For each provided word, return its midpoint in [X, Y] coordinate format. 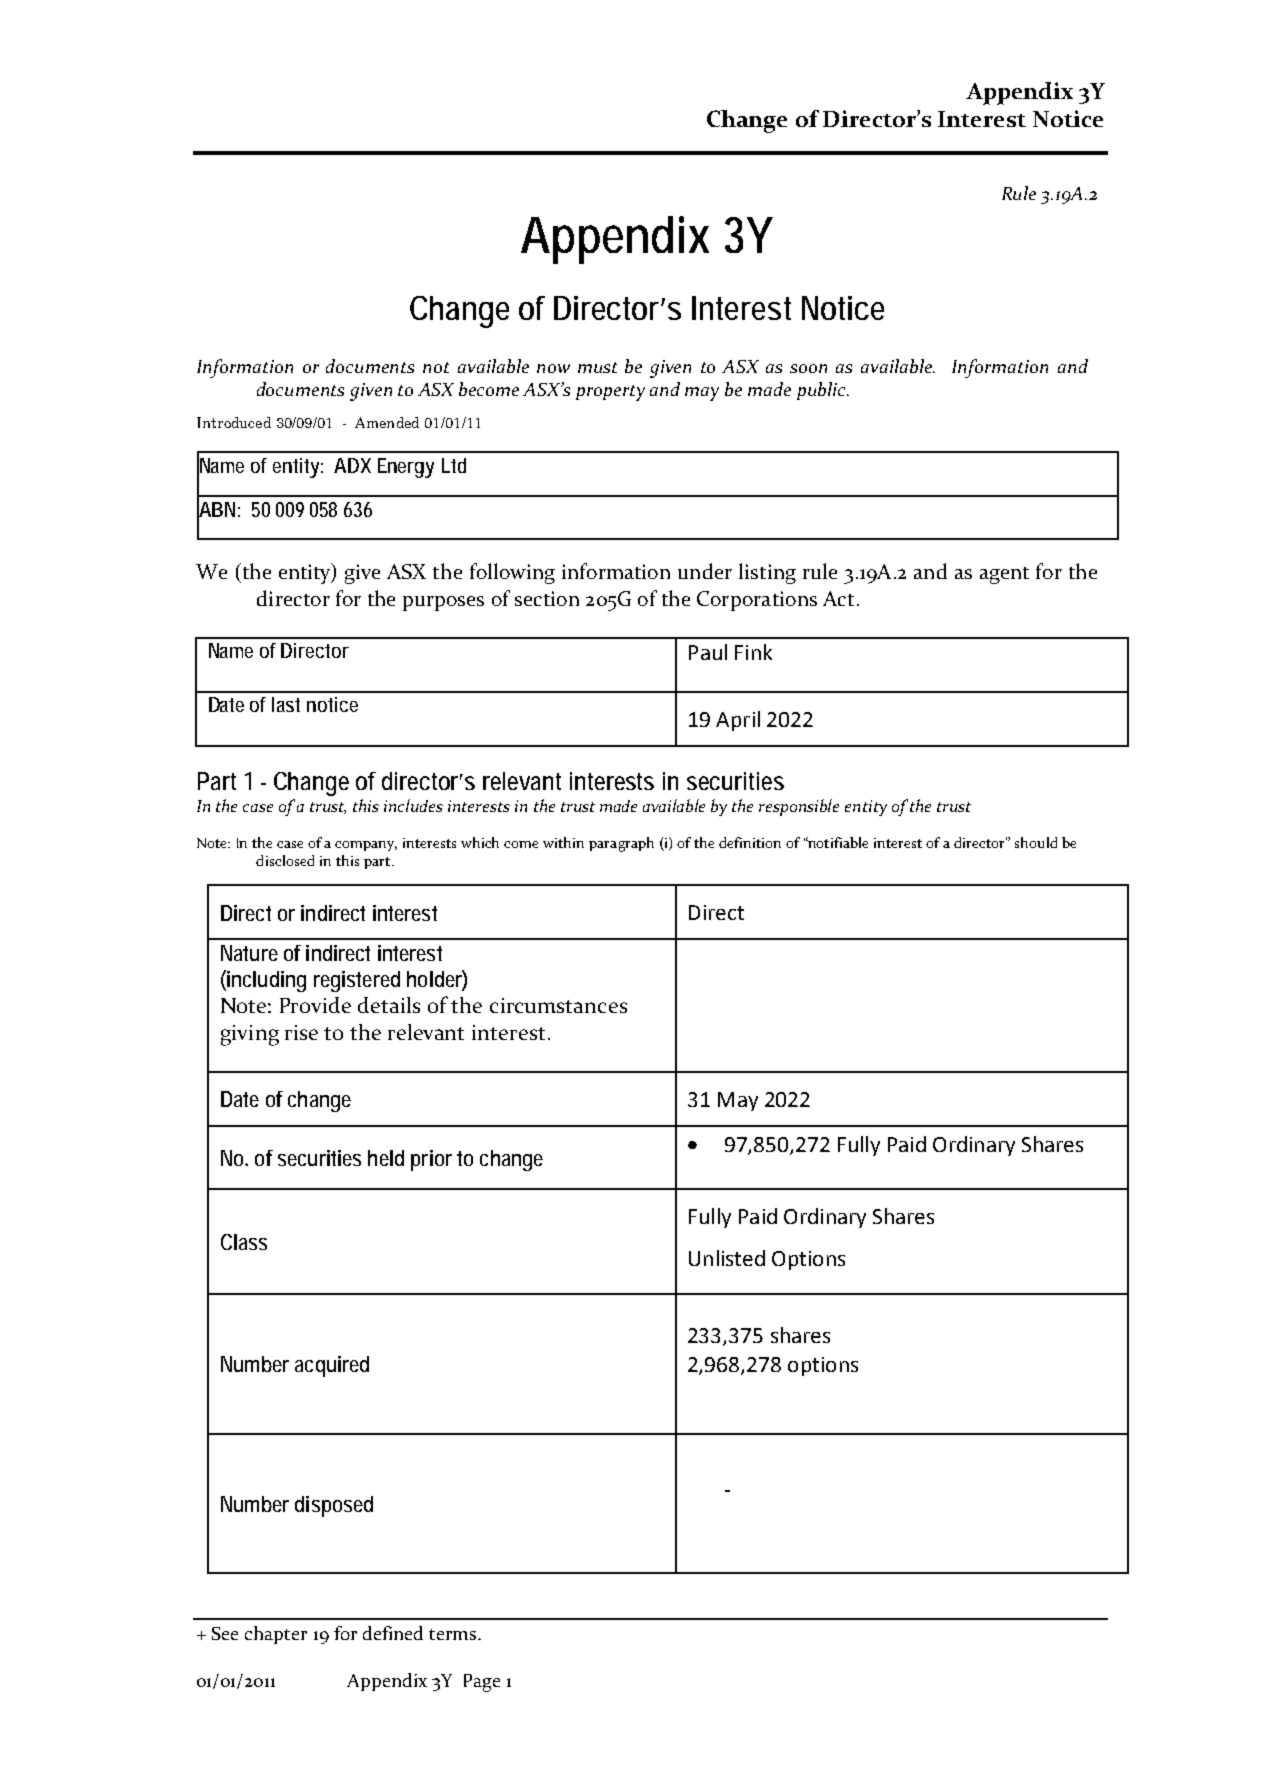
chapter [276, 1635]
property [610, 393]
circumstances [558, 1005]
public [822, 391]
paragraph [621, 844]
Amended [387, 422]
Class [244, 1242]
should [1036, 842]
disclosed [285, 860]
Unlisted [727, 1258]
